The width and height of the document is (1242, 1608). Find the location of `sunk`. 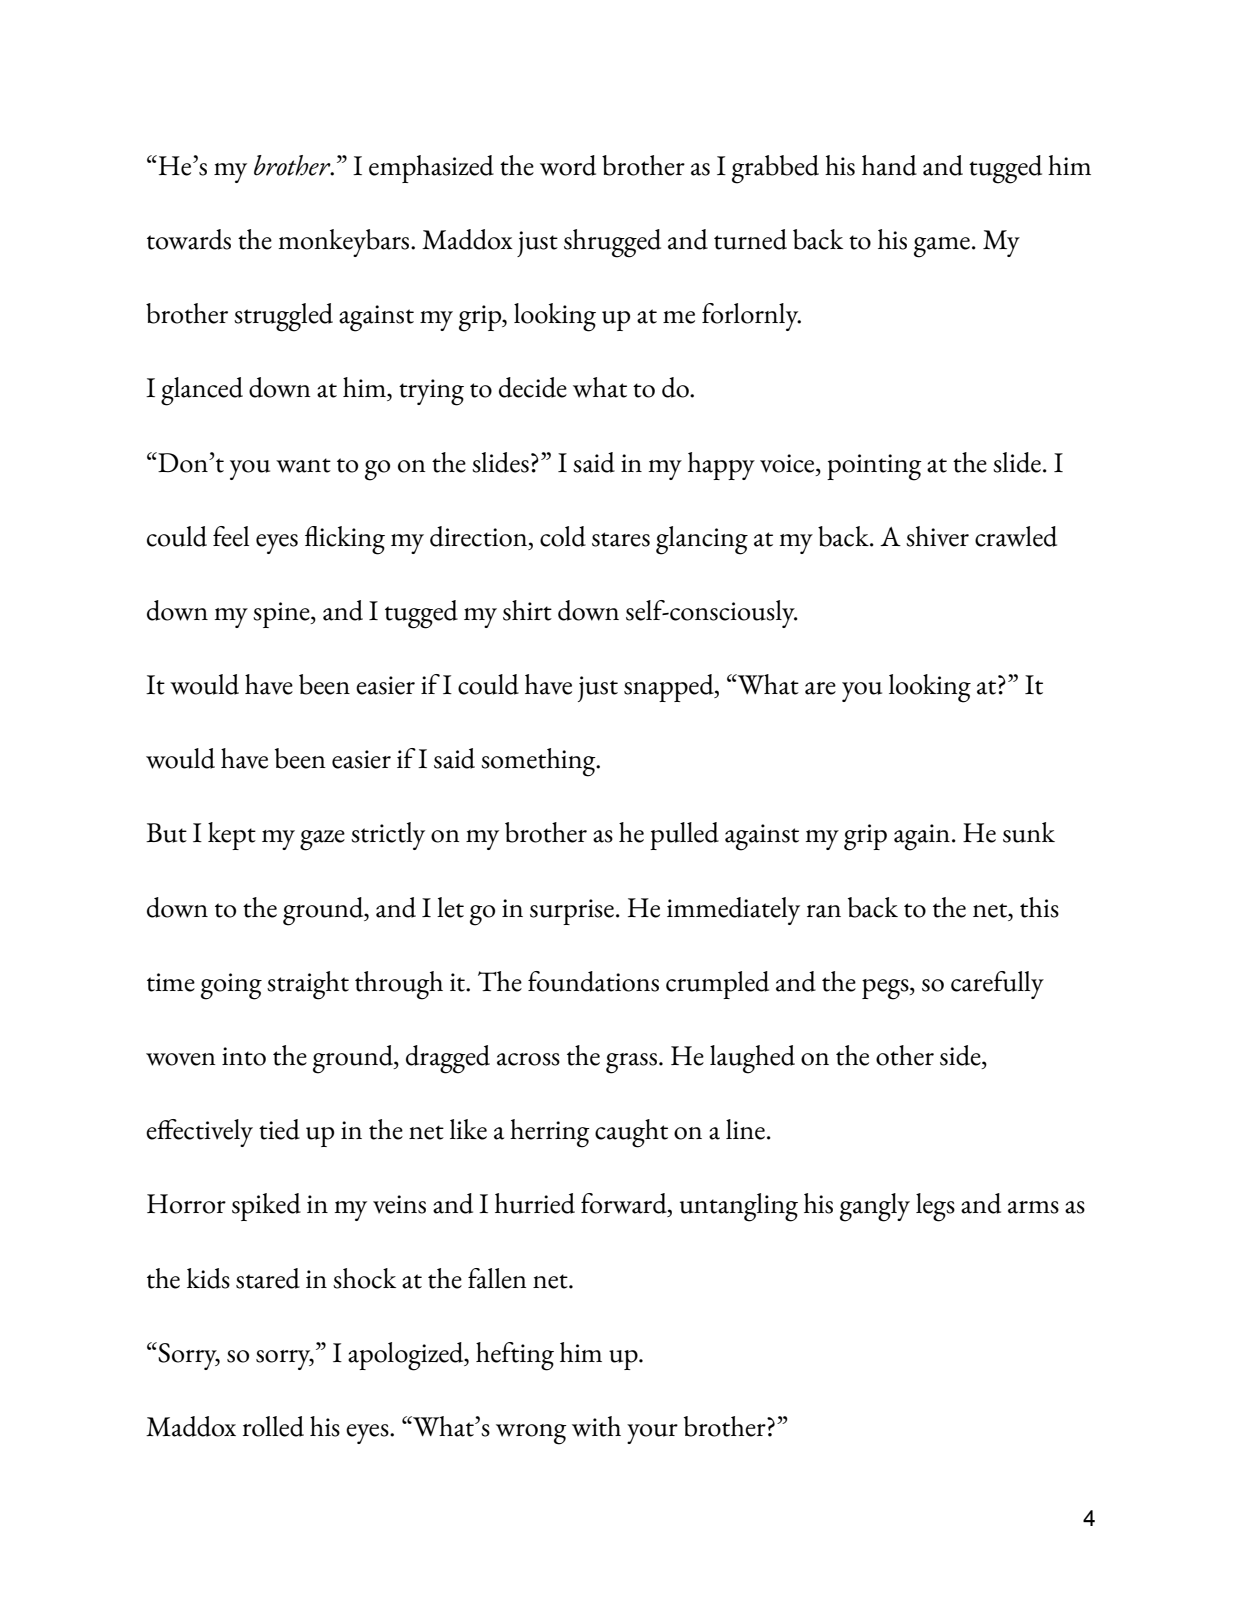

sunk is located at coordinates (1029, 832).
